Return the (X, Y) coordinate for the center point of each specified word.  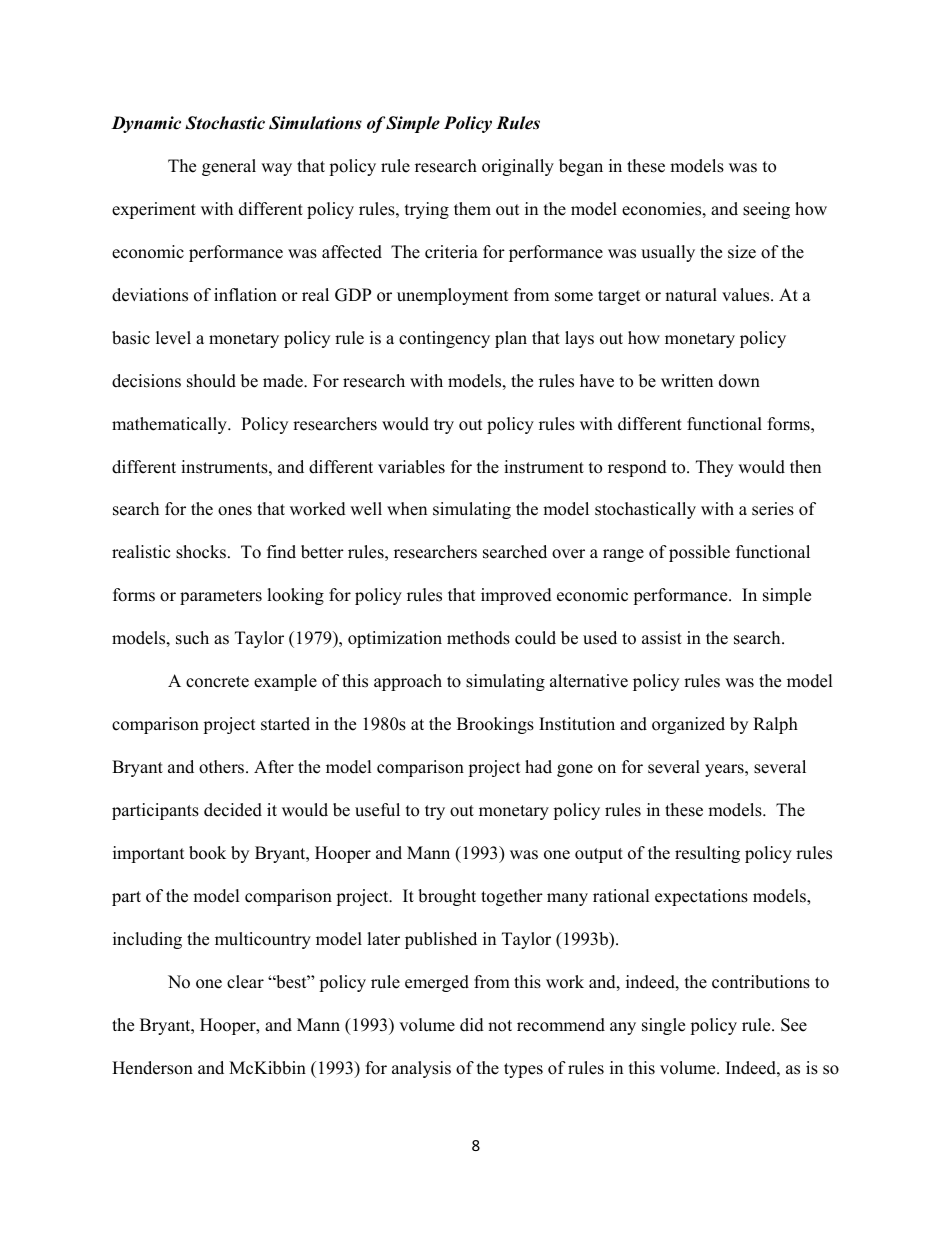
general (229, 167)
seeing (766, 210)
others (223, 767)
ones (235, 511)
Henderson (152, 1068)
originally (518, 167)
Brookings (495, 725)
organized (688, 725)
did (472, 1025)
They (714, 468)
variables (411, 467)
